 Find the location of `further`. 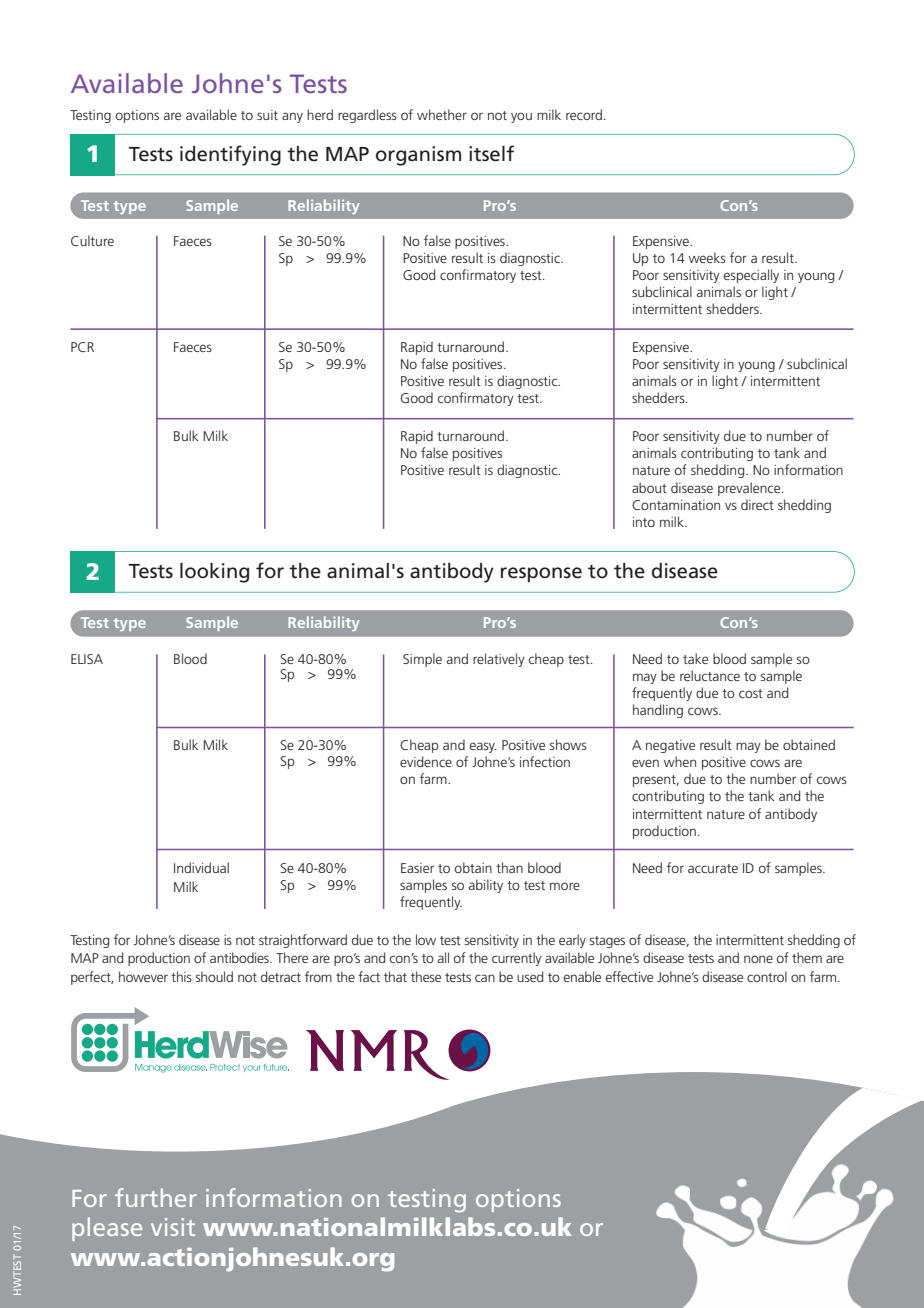

further is located at coordinates (156, 1197).
